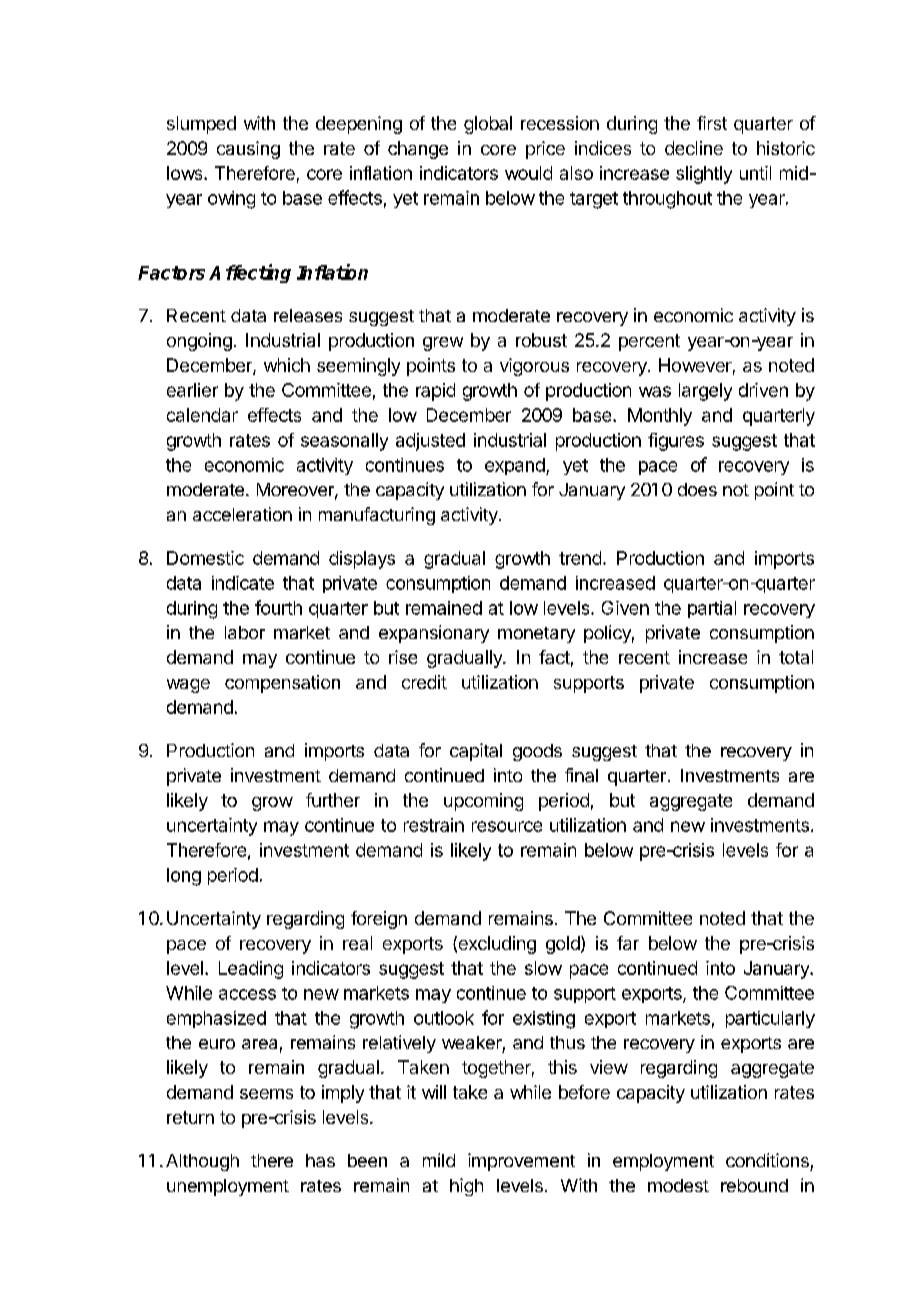  Describe the element at coordinates (767, 1160) in the screenshot. I see `conditions` at that location.
